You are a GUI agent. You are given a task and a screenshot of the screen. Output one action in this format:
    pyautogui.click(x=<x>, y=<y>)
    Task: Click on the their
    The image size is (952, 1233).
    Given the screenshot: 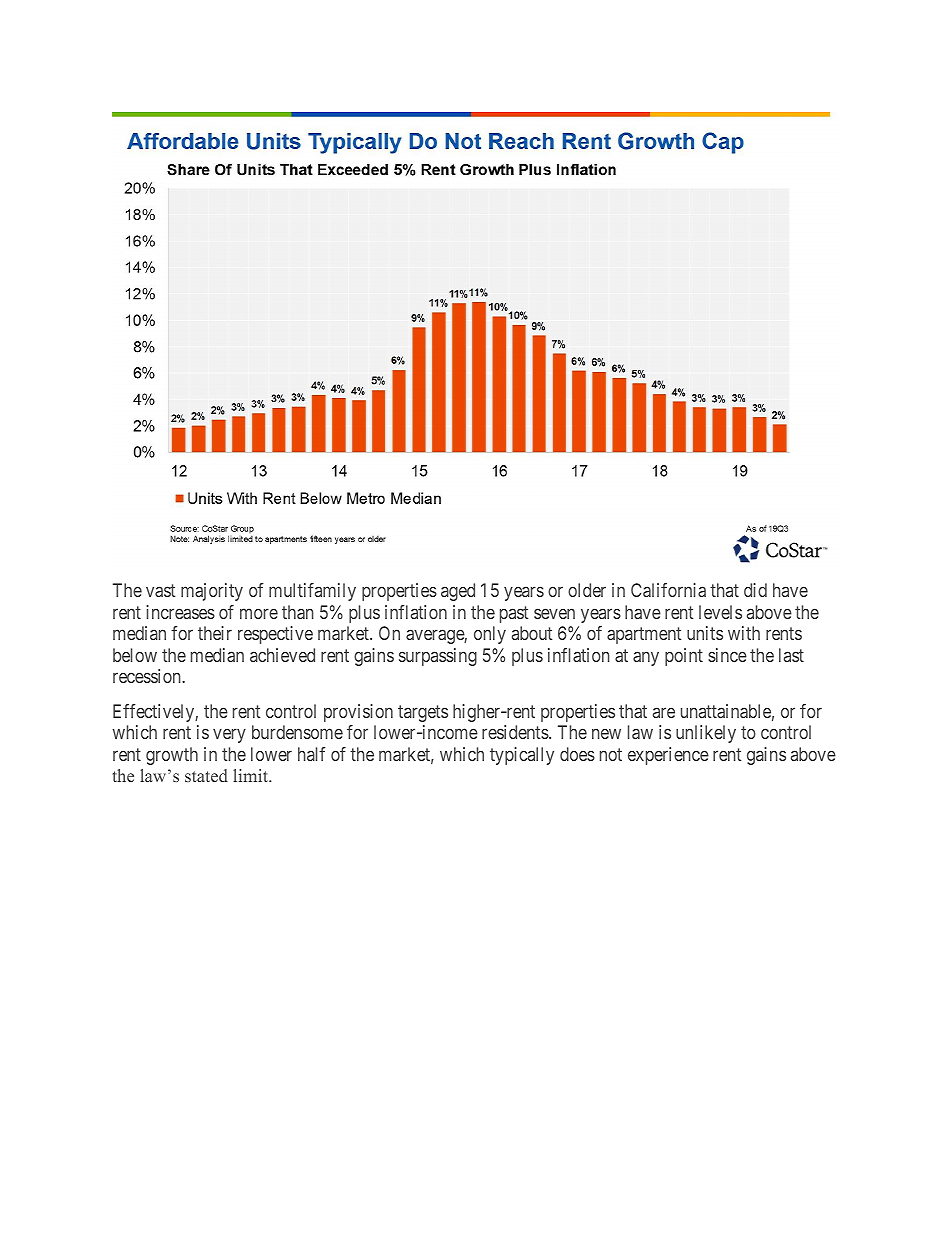 What is the action you would take?
    pyautogui.click(x=215, y=633)
